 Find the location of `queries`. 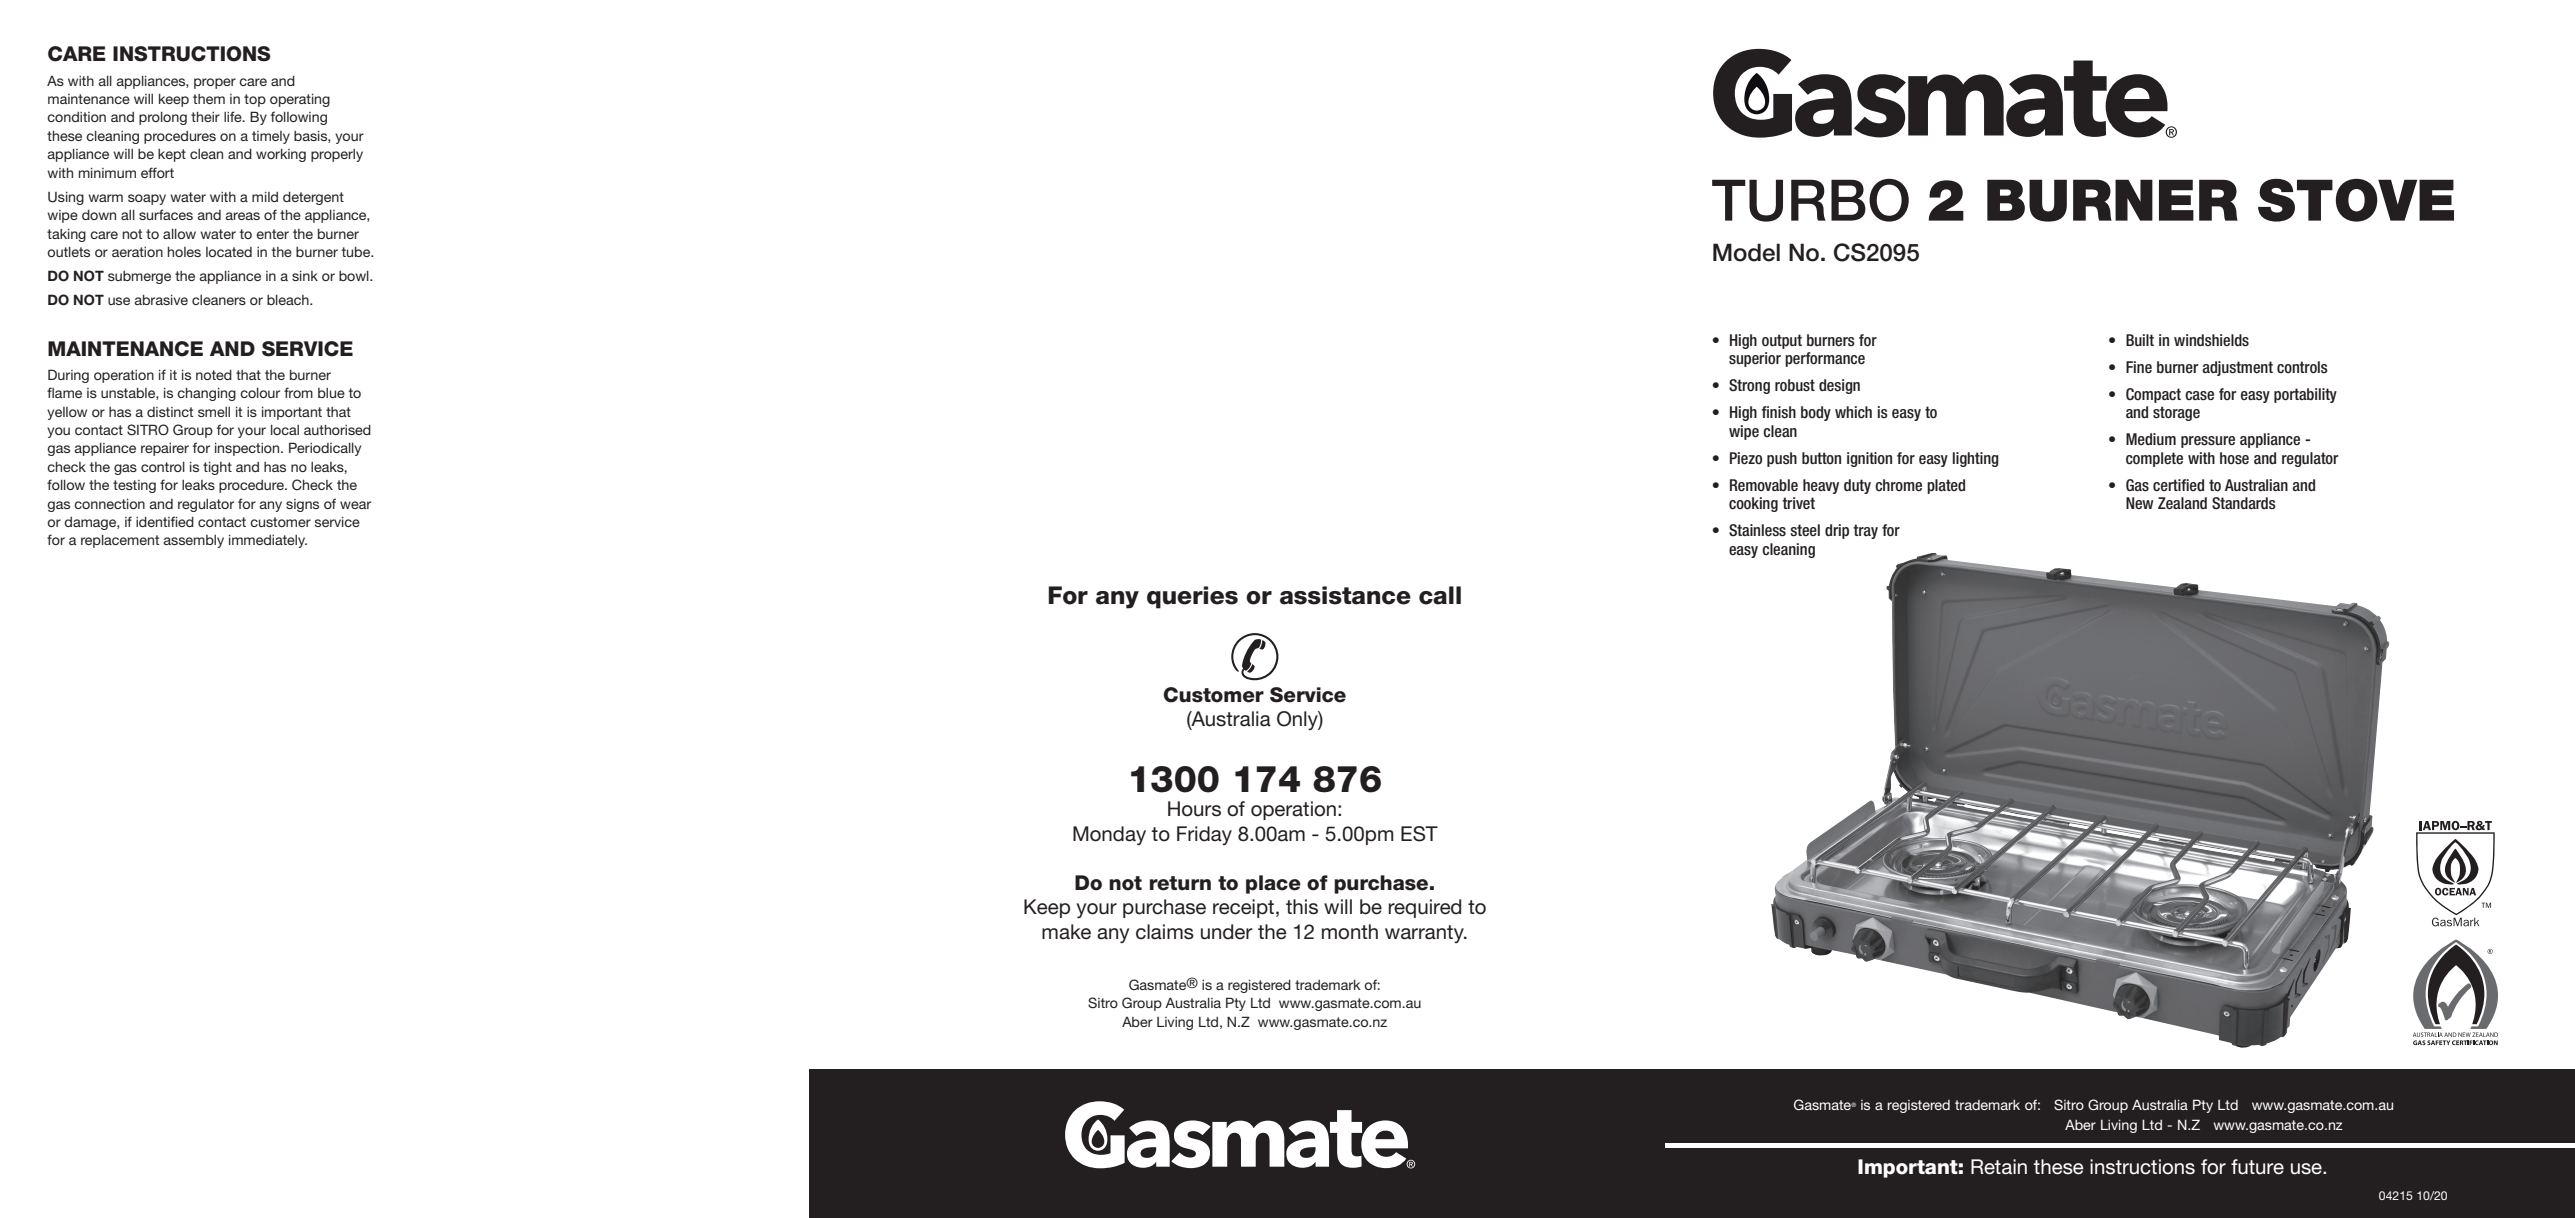

queries is located at coordinates (1192, 597).
